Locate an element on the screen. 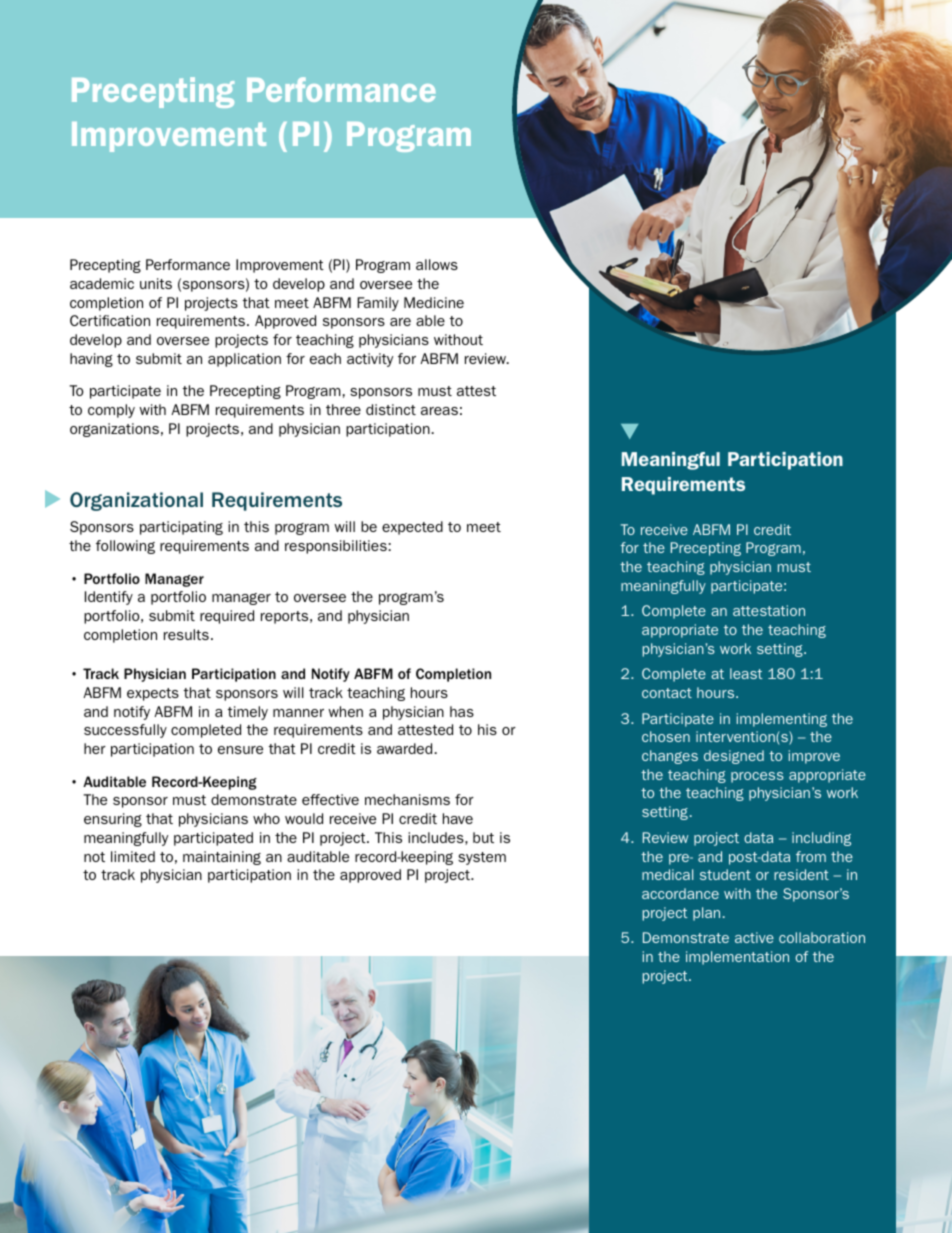  maintaining is located at coordinates (222, 858).
